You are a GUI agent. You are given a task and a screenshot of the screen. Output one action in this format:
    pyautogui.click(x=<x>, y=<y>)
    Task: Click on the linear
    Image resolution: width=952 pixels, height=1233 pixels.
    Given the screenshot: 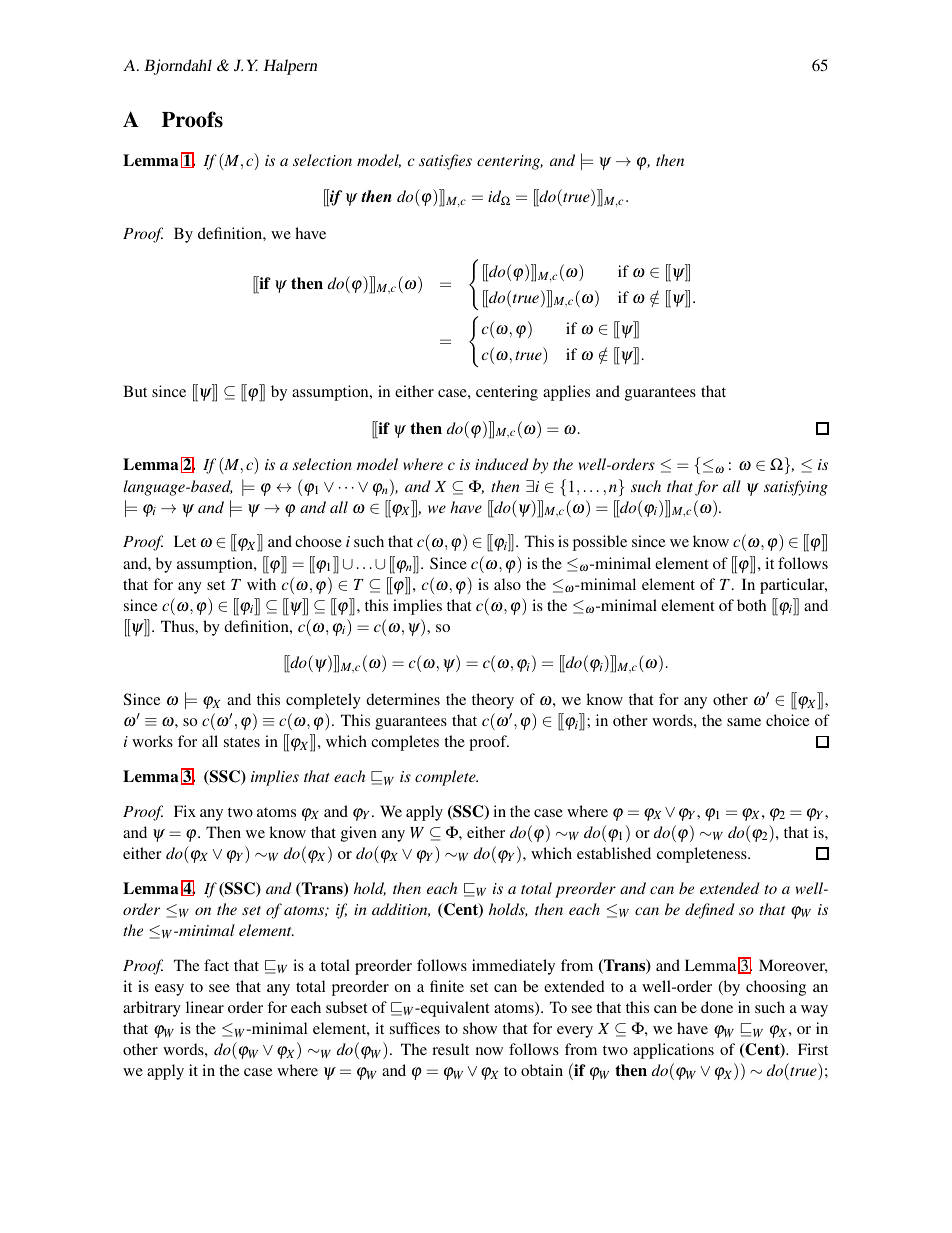 What is the action you would take?
    pyautogui.click(x=205, y=1007)
